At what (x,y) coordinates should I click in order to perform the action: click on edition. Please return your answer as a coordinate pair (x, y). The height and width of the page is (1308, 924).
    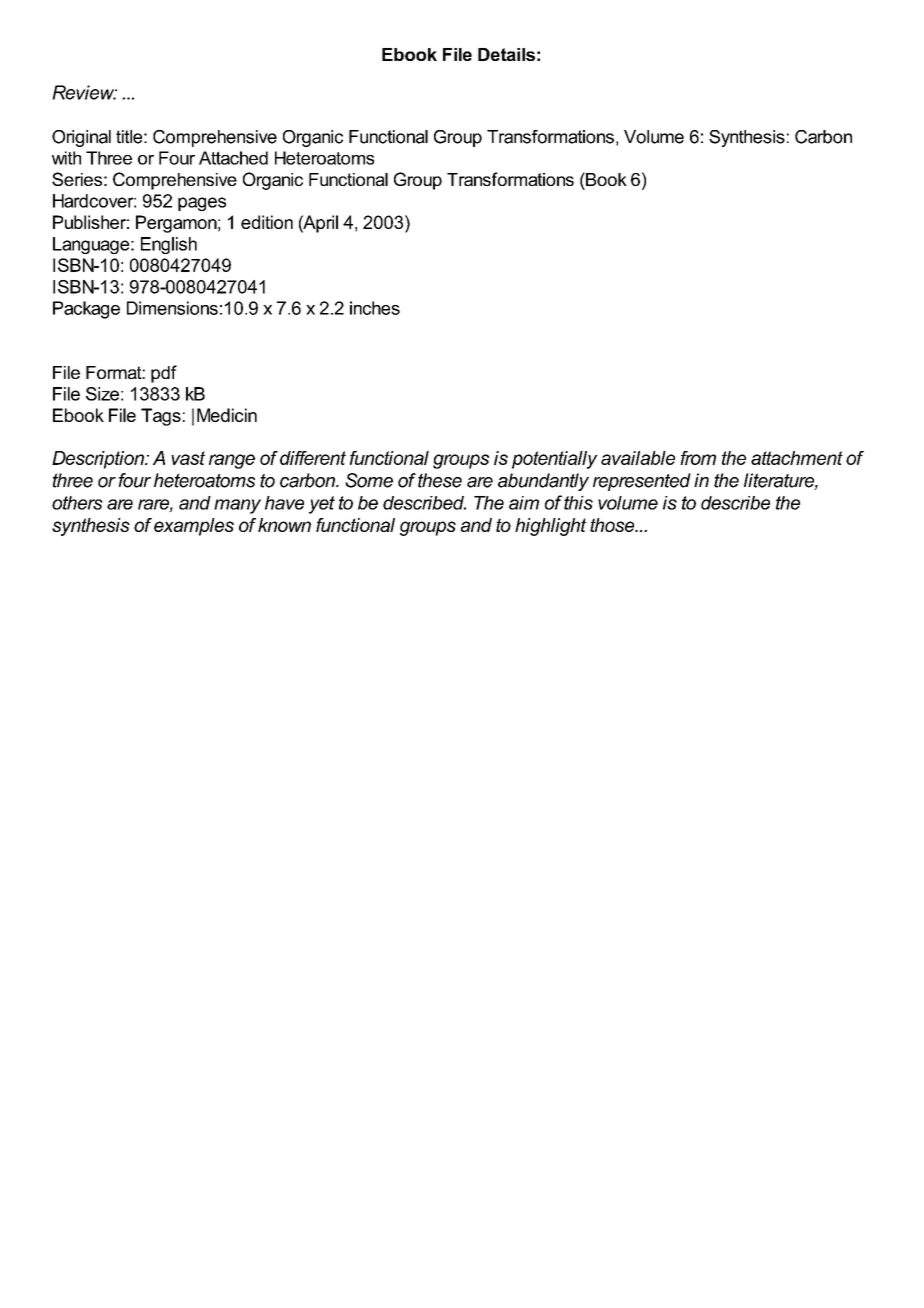
    Looking at the image, I should click on (267, 222).
